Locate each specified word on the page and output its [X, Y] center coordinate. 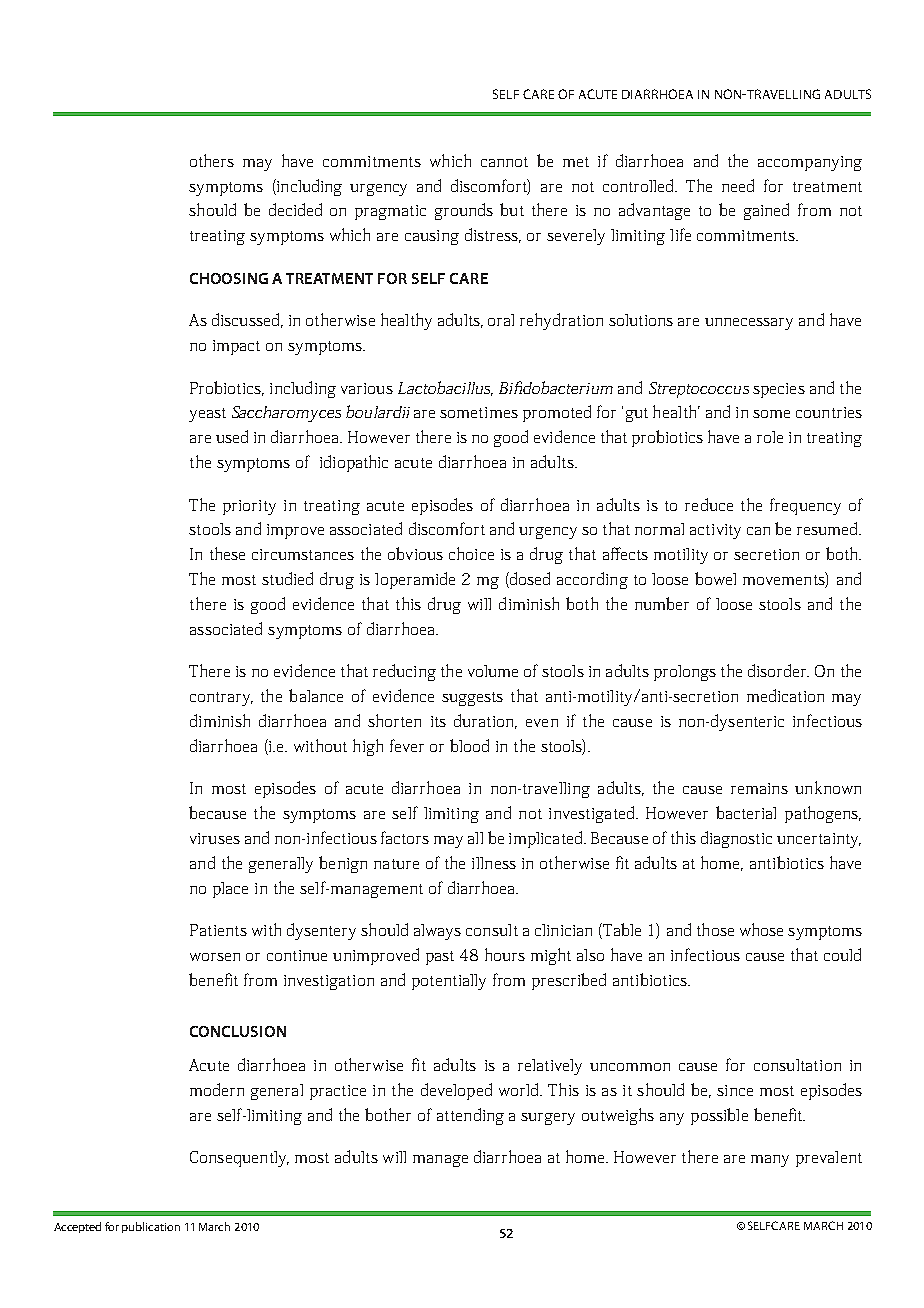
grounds [464, 211]
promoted [557, 413]
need [738, 185]
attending [470, 1116]
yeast [207, 415]
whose [761, 929]
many [770, 1161]
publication [151, 1227]
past [440, 958]
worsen [215, 957]
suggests [472, 699]
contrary [221, 699]
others [212, 160]
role [770, 437]
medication [785, 695]
